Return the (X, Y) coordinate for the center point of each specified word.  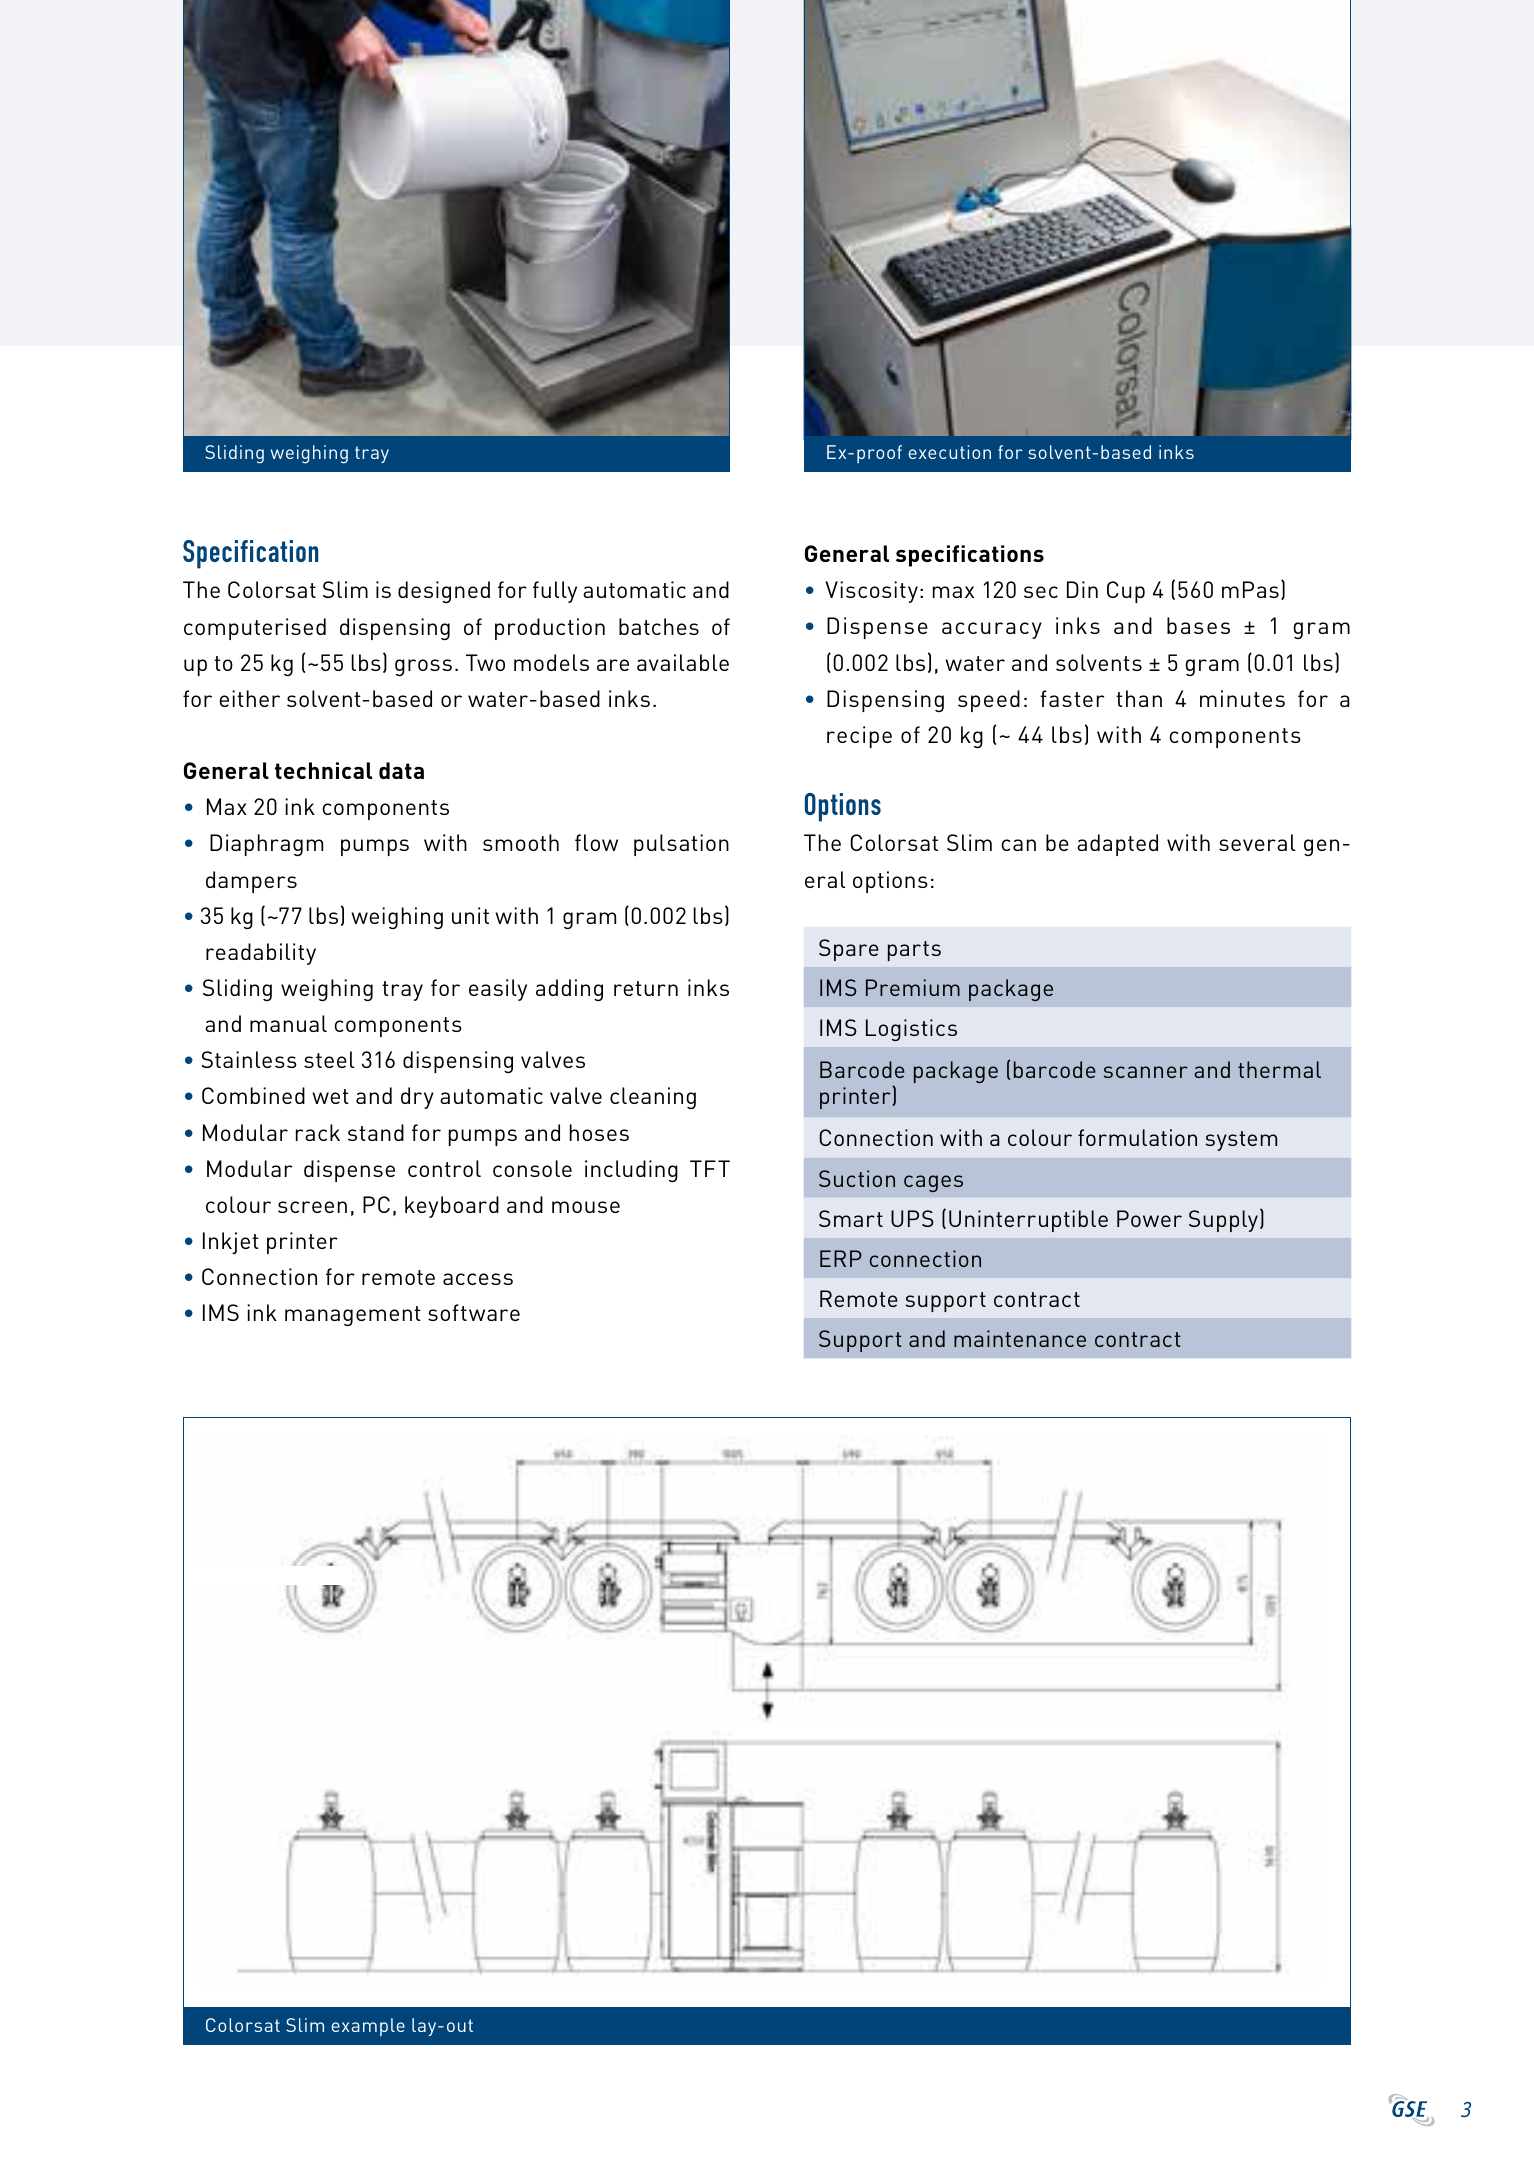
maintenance (1020, 1338)
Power (1149, 1218)
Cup (1126, 592)
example (368, 2027)
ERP (841, 1258)
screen (312, 1207)
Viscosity (871, 592)
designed (444, 592)
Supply (1225, 1220)
